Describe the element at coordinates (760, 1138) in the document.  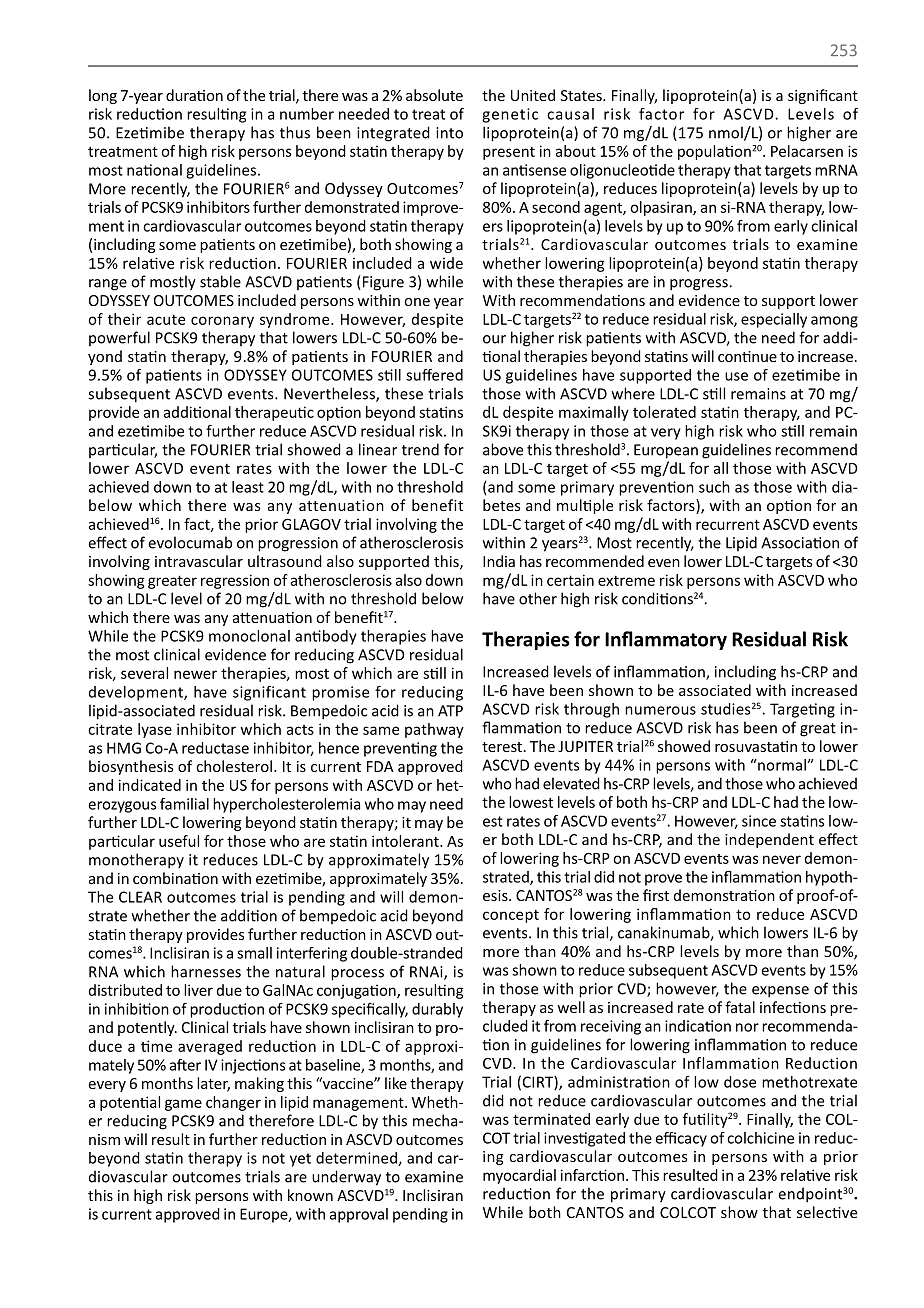
I see `colchicine` at that location.
